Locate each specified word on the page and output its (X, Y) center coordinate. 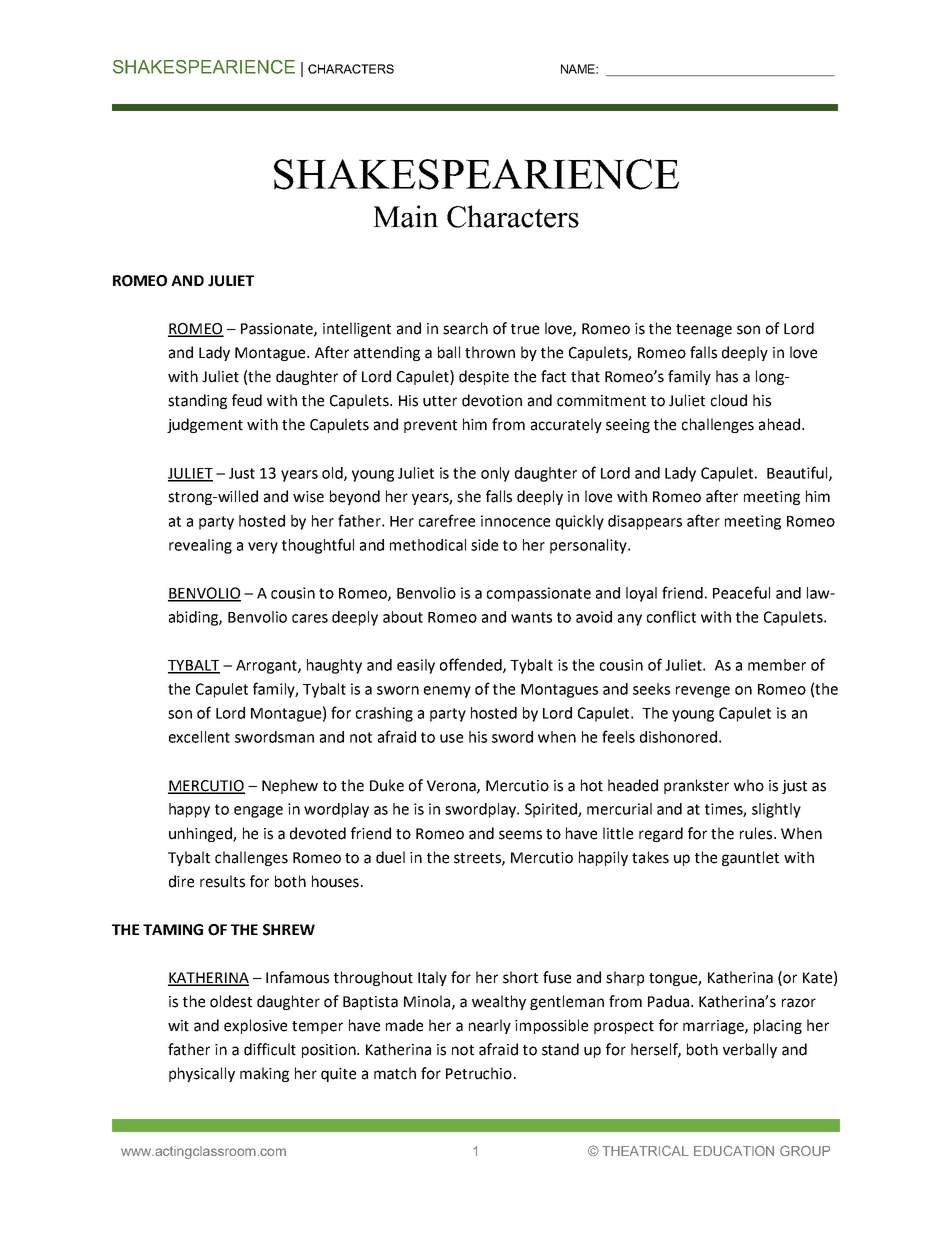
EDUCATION (734, 1150)
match (395, 1073)
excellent (199, 737)
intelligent (357, 329)
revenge (703, 692)
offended (472, 665)
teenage (704, 330)
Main (405, 216)
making (264, 1074)
